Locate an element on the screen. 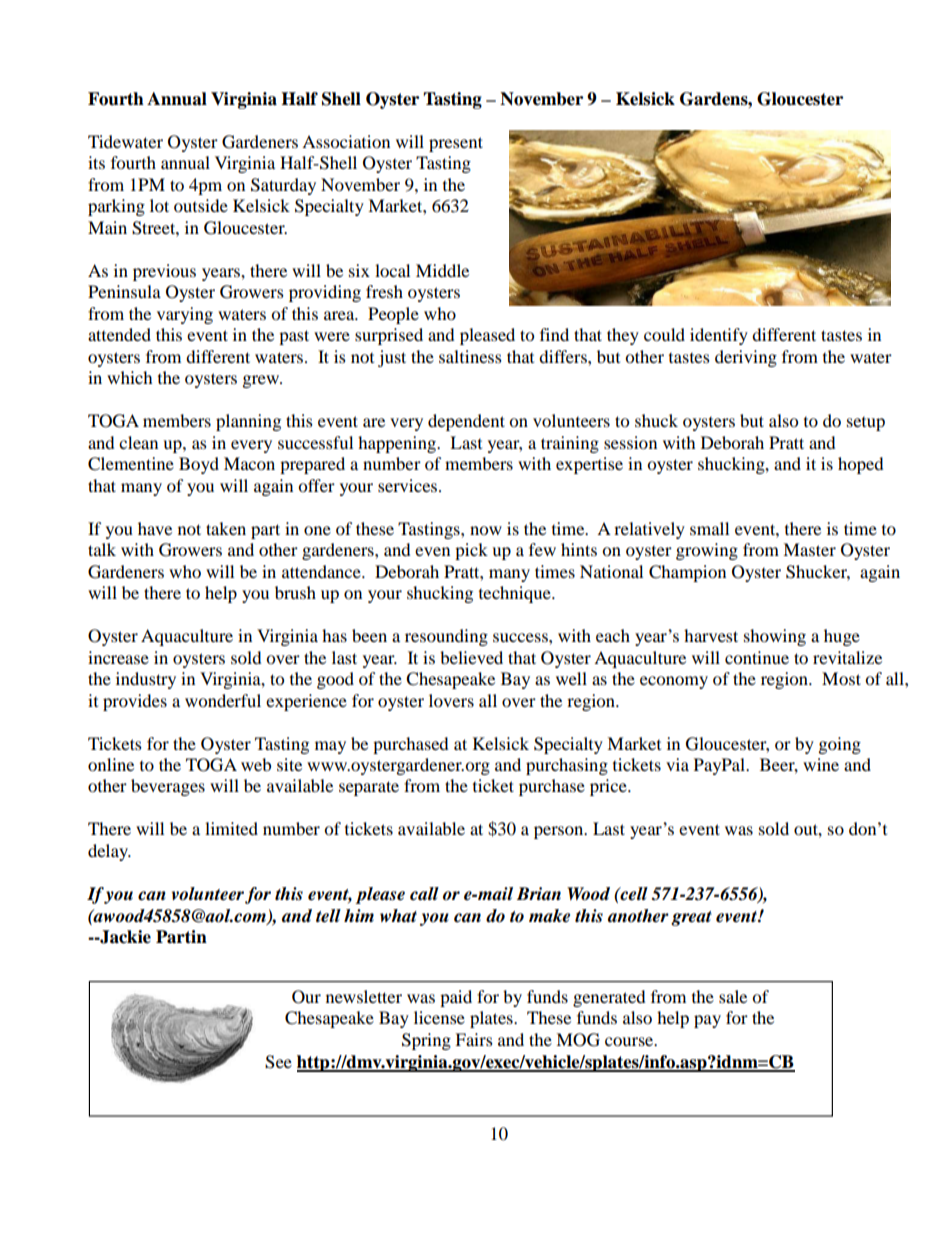  brush is located at coordinates (295, 592).
